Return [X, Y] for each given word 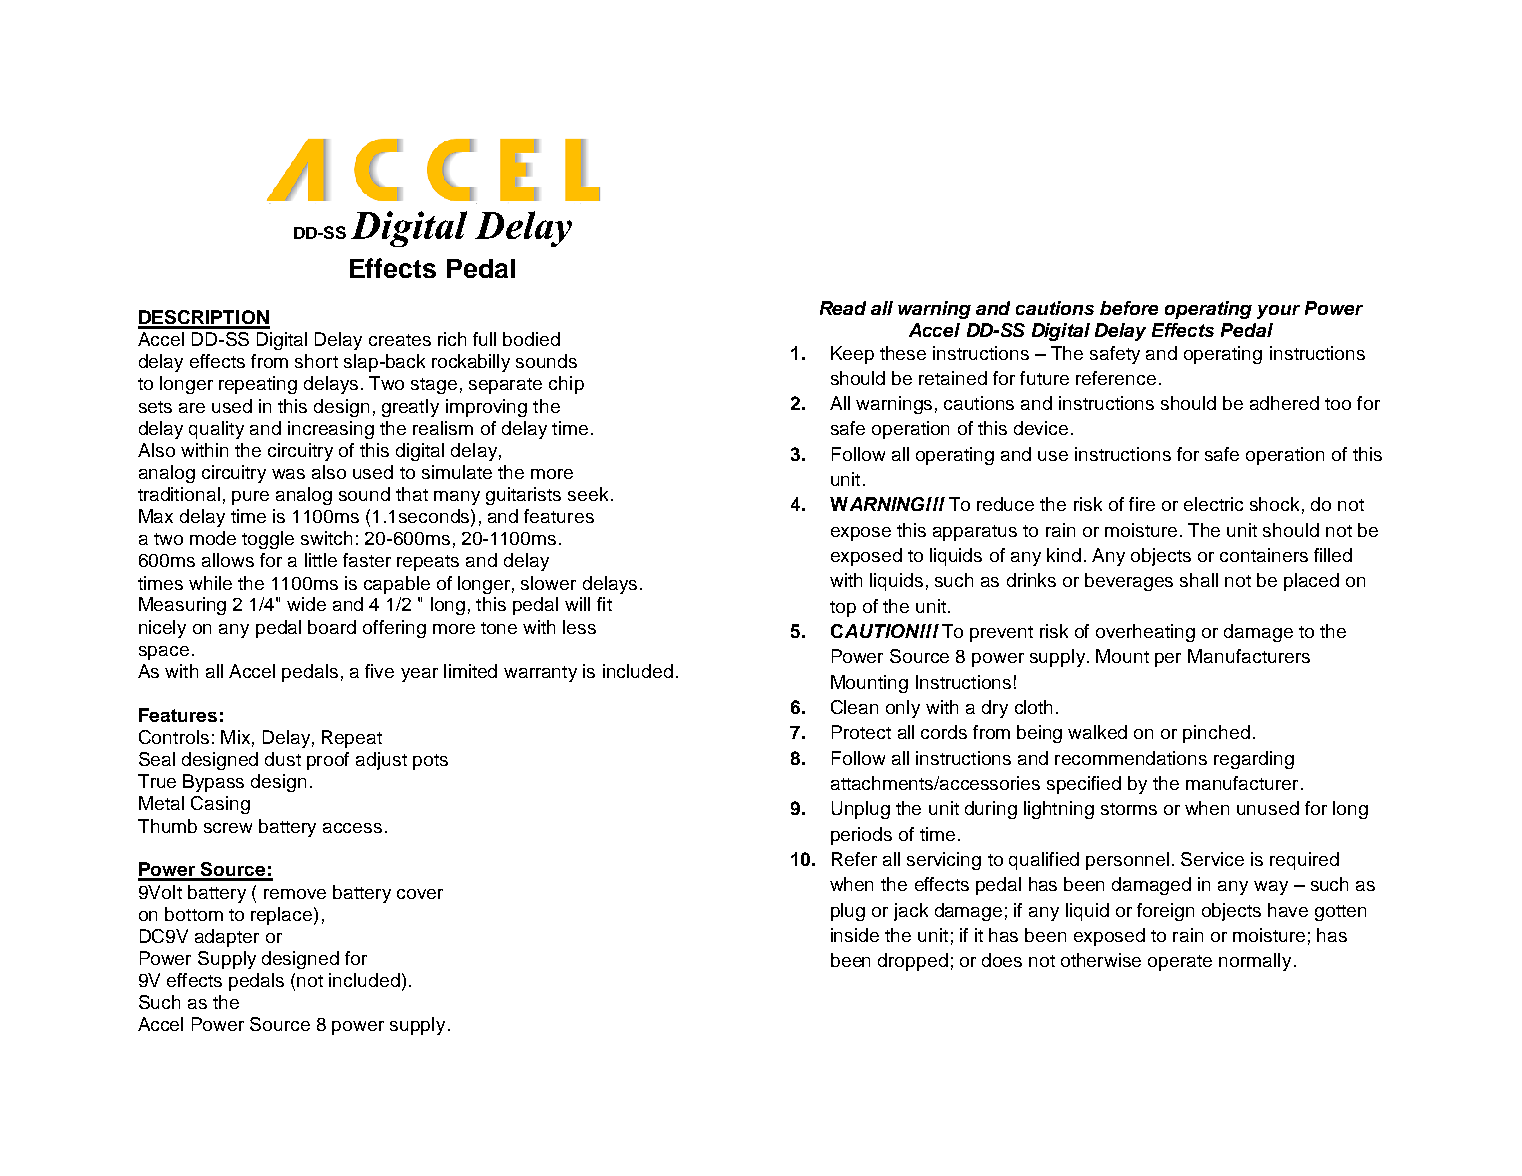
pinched [1216, 734]
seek [588, 494]
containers [1264, 555]
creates [400, 340]
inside [855, 935]
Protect [861, 732]
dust [283, 759]
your [1278, 312]
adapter [227, 938]
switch [326, 538]
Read [843, 308]
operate [1180, 963]
